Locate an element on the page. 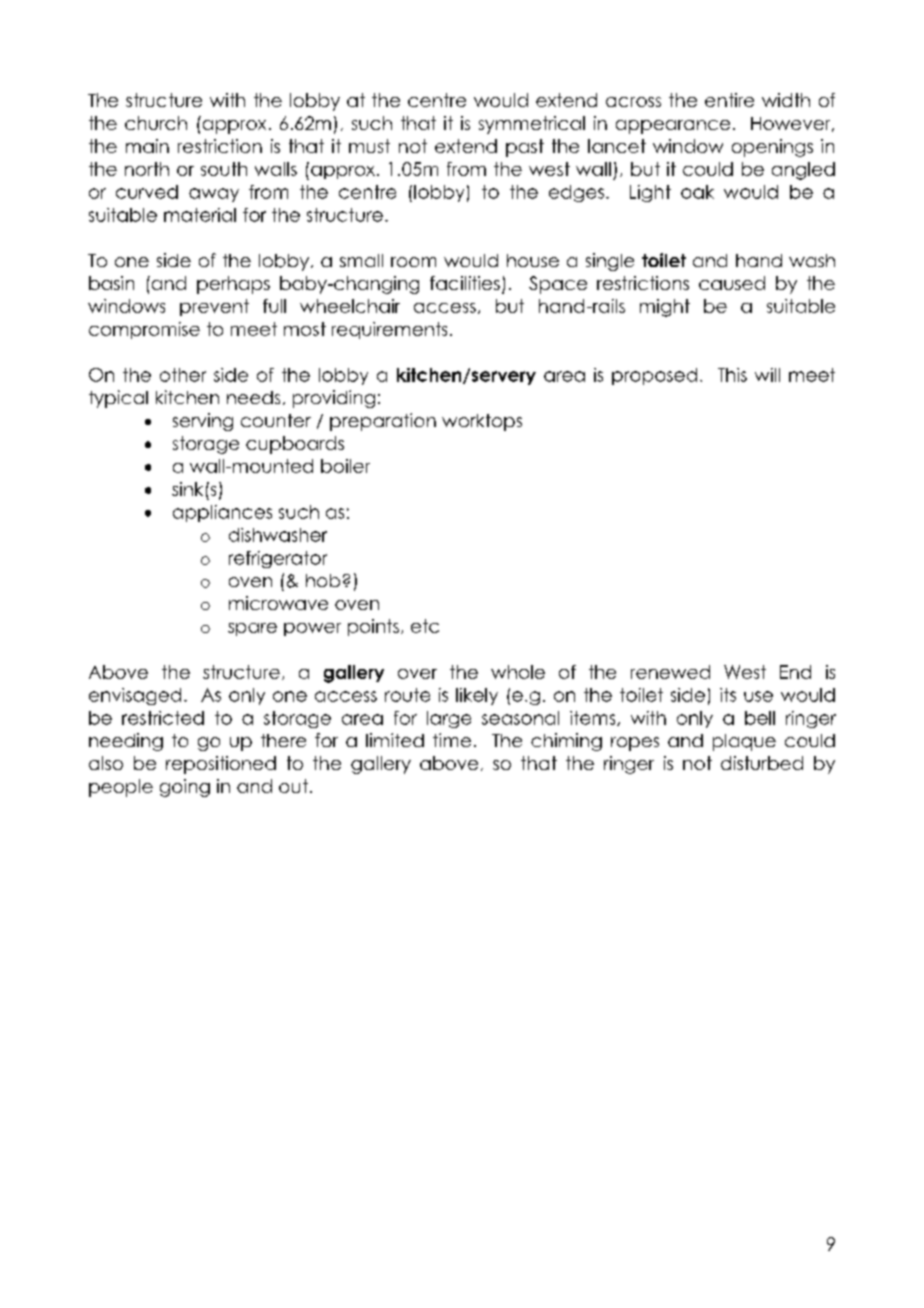 This document has width=924, height=1308. symmetrical is located at coordinates (532, 125).
